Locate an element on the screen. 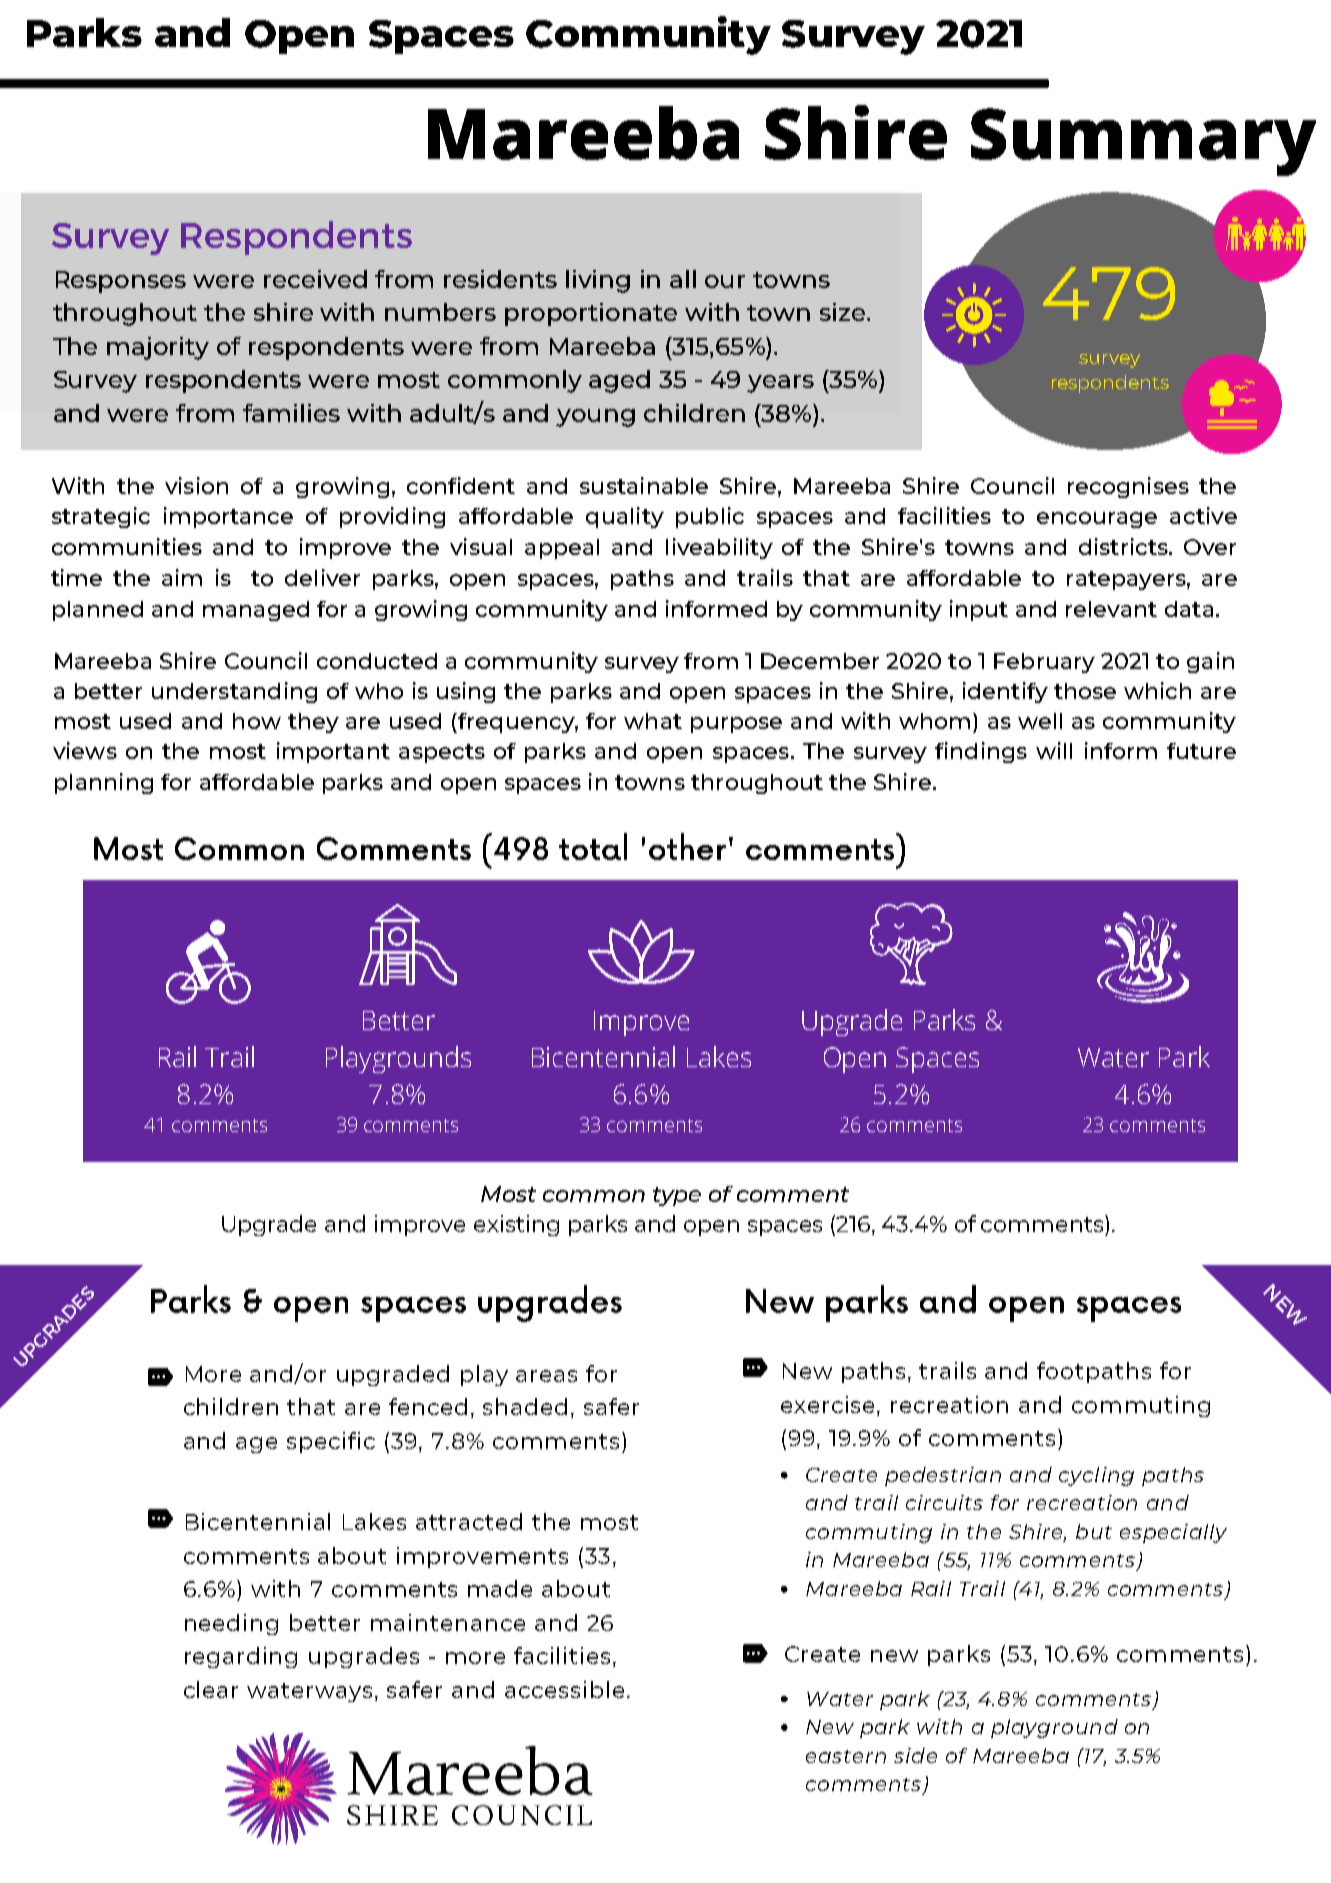 The width and height of the screenshot is (1331, 1883). Summary is located at coordinates (1143, 142).
